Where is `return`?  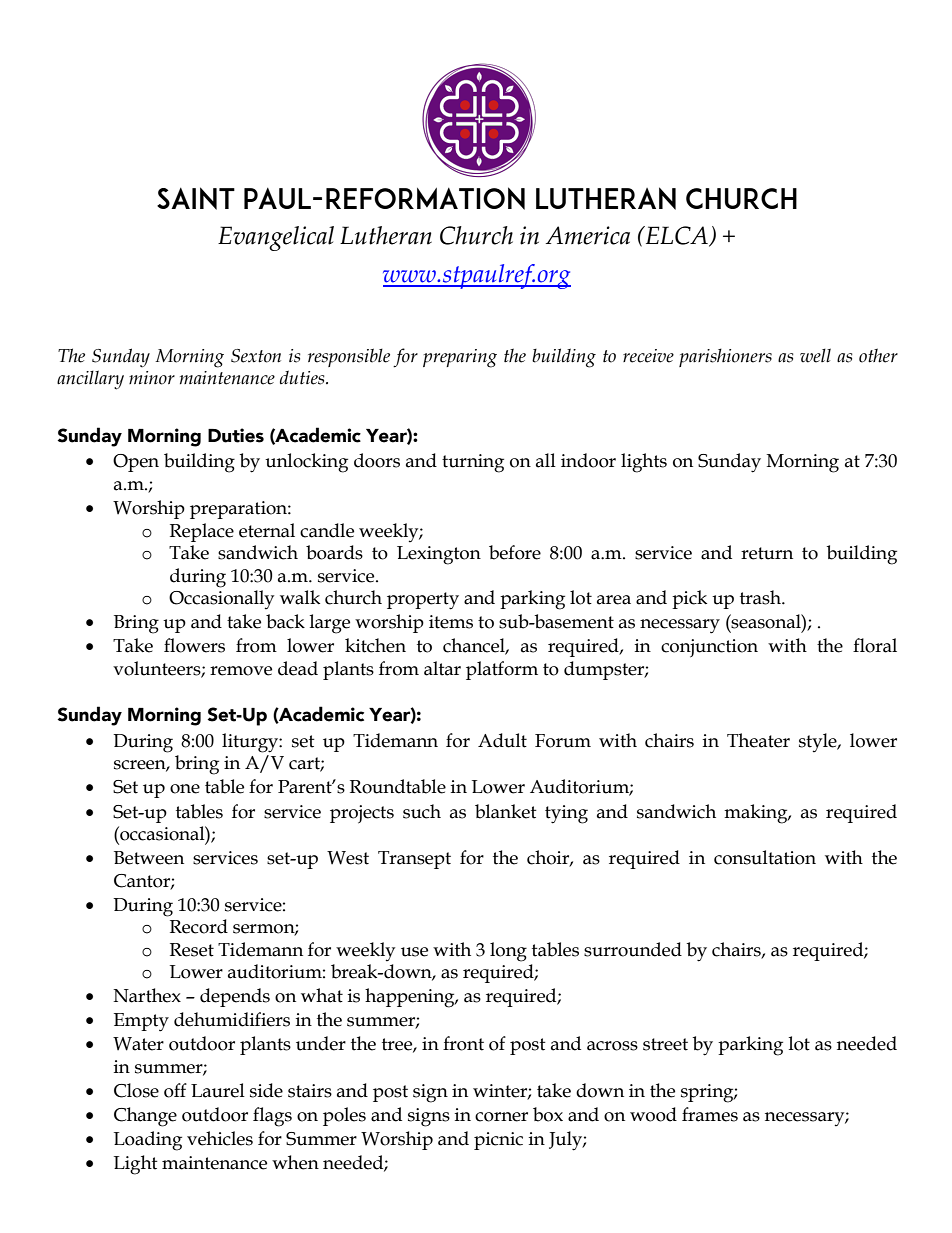
return is located at coordinates (767, 553).
